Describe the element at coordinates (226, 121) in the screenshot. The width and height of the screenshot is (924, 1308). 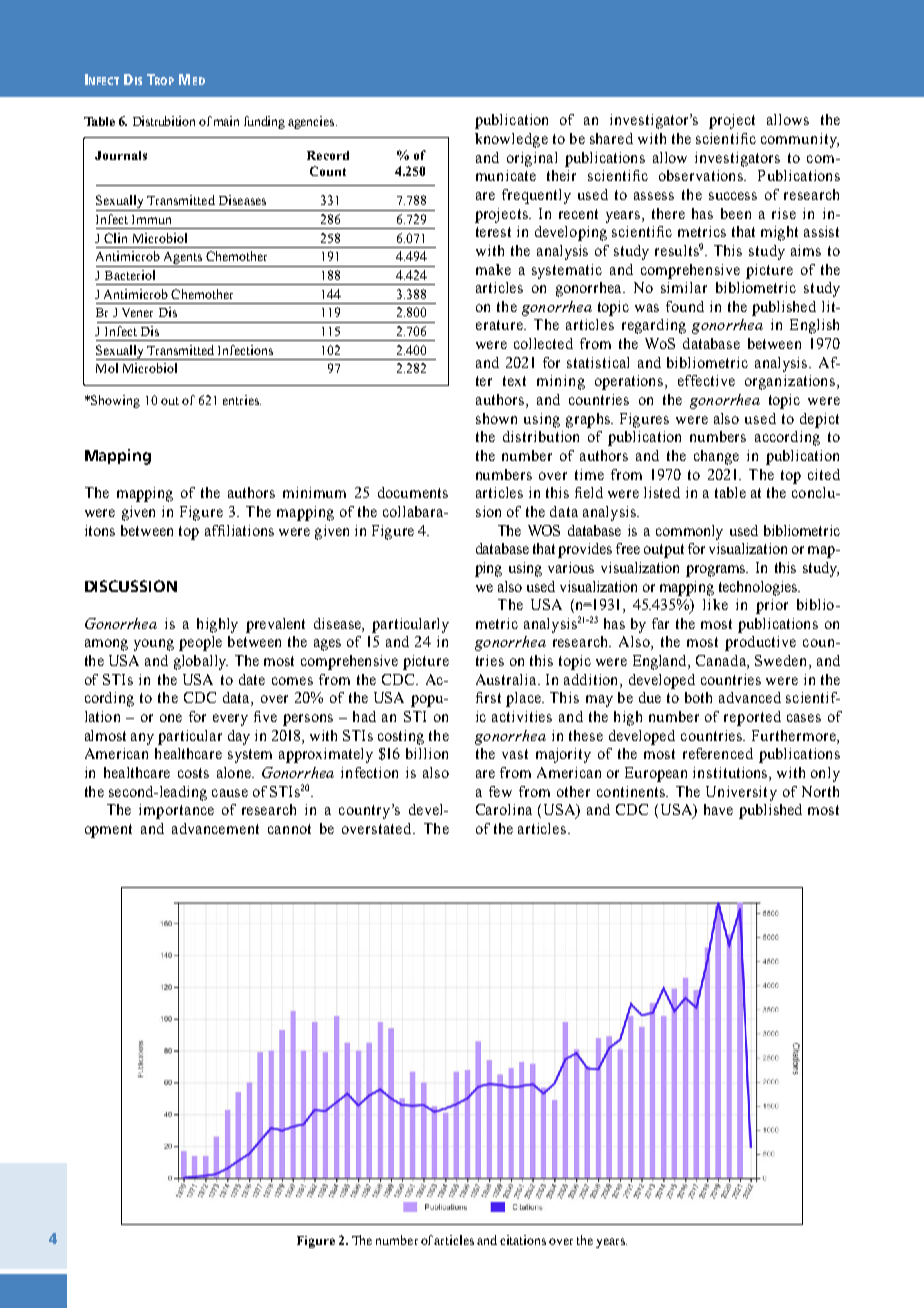
I see `main` at that location.
